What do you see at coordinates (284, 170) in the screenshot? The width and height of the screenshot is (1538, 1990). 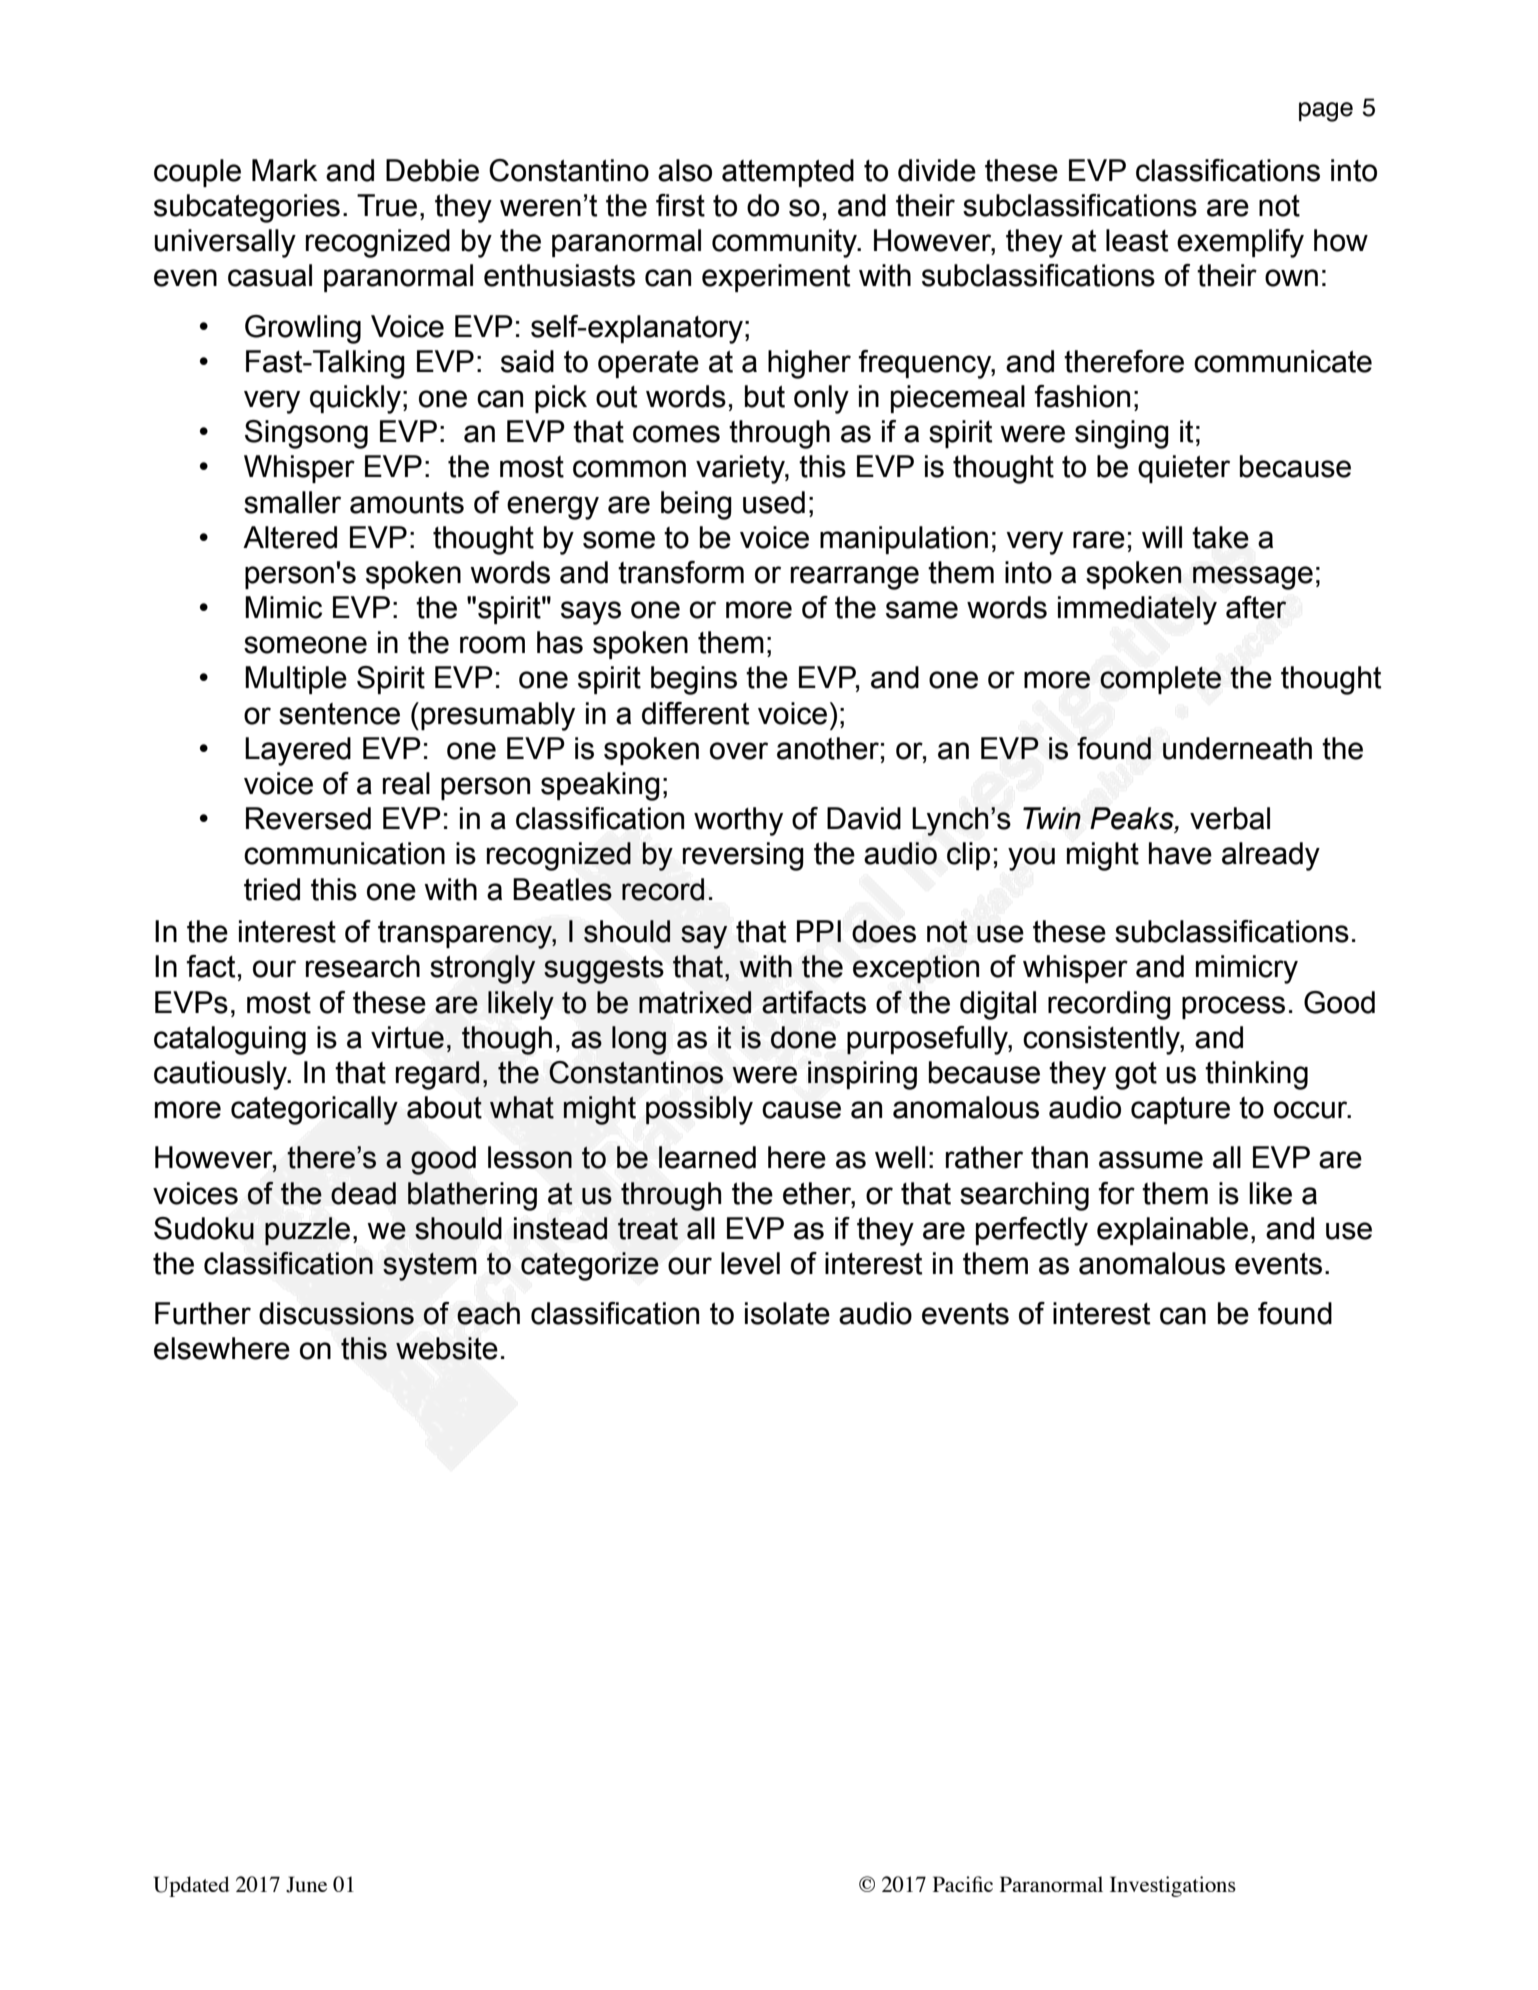 I see `Mark` at bounding box center [284, 170].
